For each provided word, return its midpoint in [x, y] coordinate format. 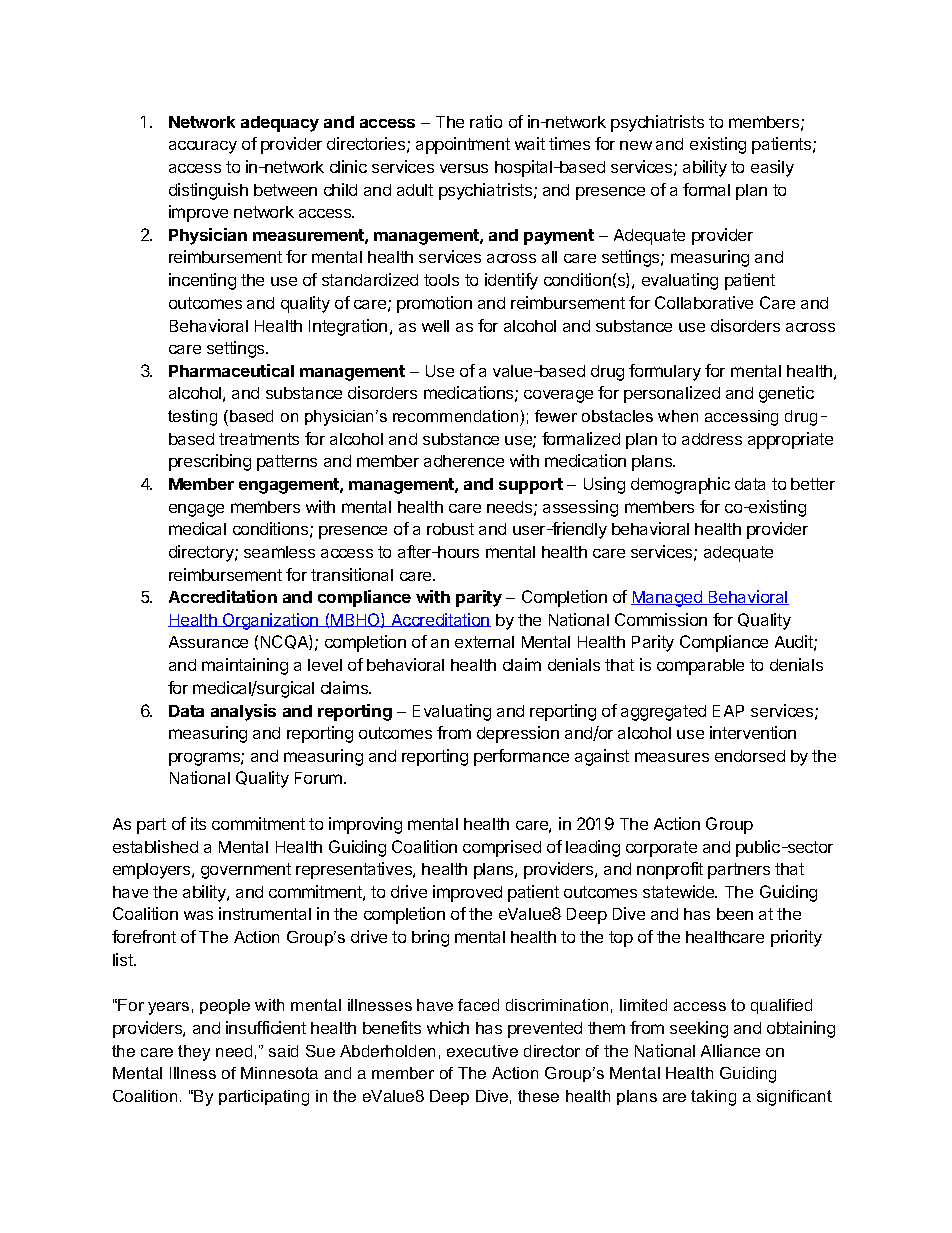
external [484, 642]
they [194, 1053]
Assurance [208, 642]
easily [772, 168]
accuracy [203, 147]
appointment [463, 145]
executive [482, 1051]
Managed [667, 599]
